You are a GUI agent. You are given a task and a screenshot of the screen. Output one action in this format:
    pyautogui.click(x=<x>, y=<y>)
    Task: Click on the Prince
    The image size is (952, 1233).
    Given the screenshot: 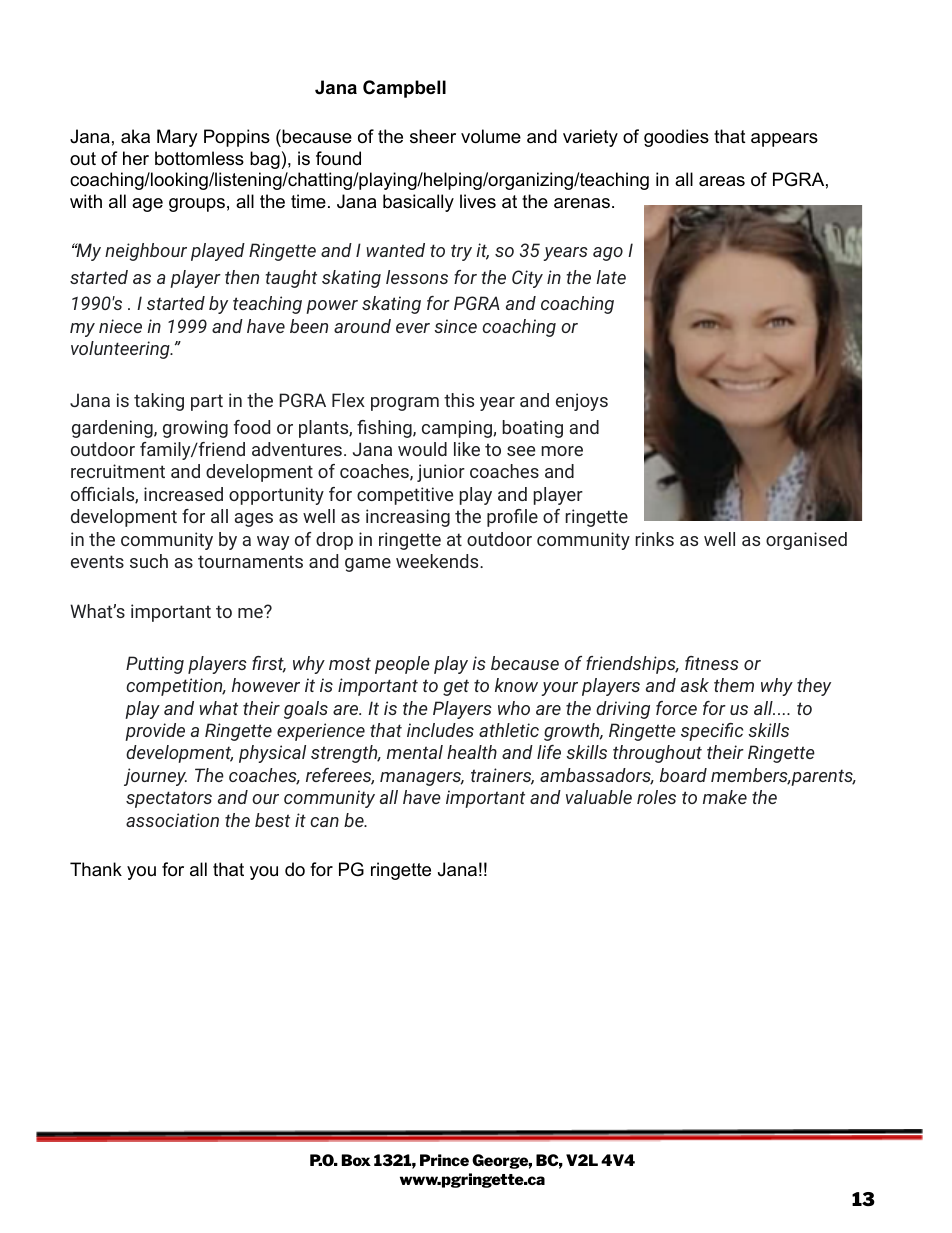 What is the action you would take?
    pyautogui.click(x=444, y=1160)
